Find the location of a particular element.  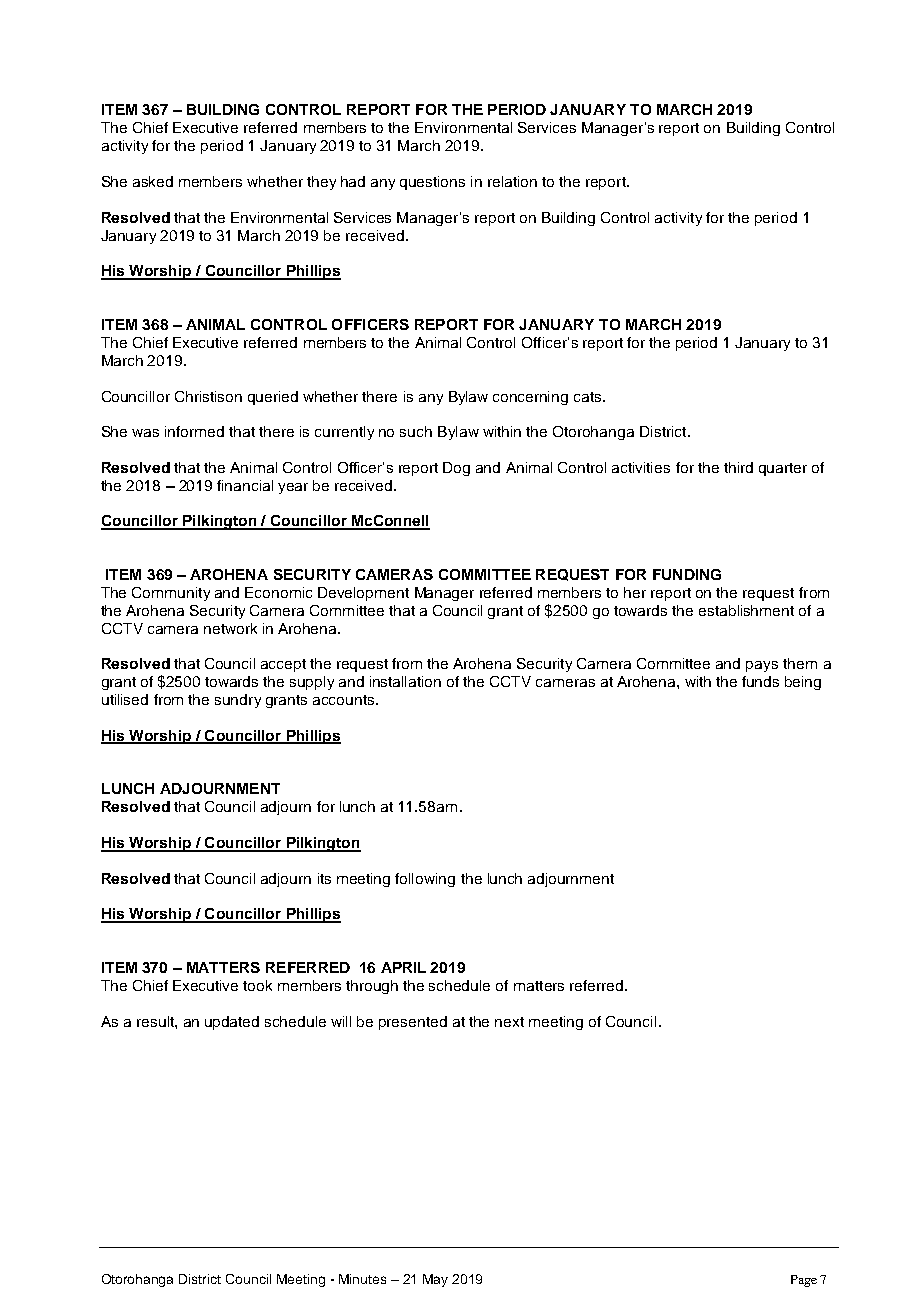

May is located at coordinates (435, 1280).
